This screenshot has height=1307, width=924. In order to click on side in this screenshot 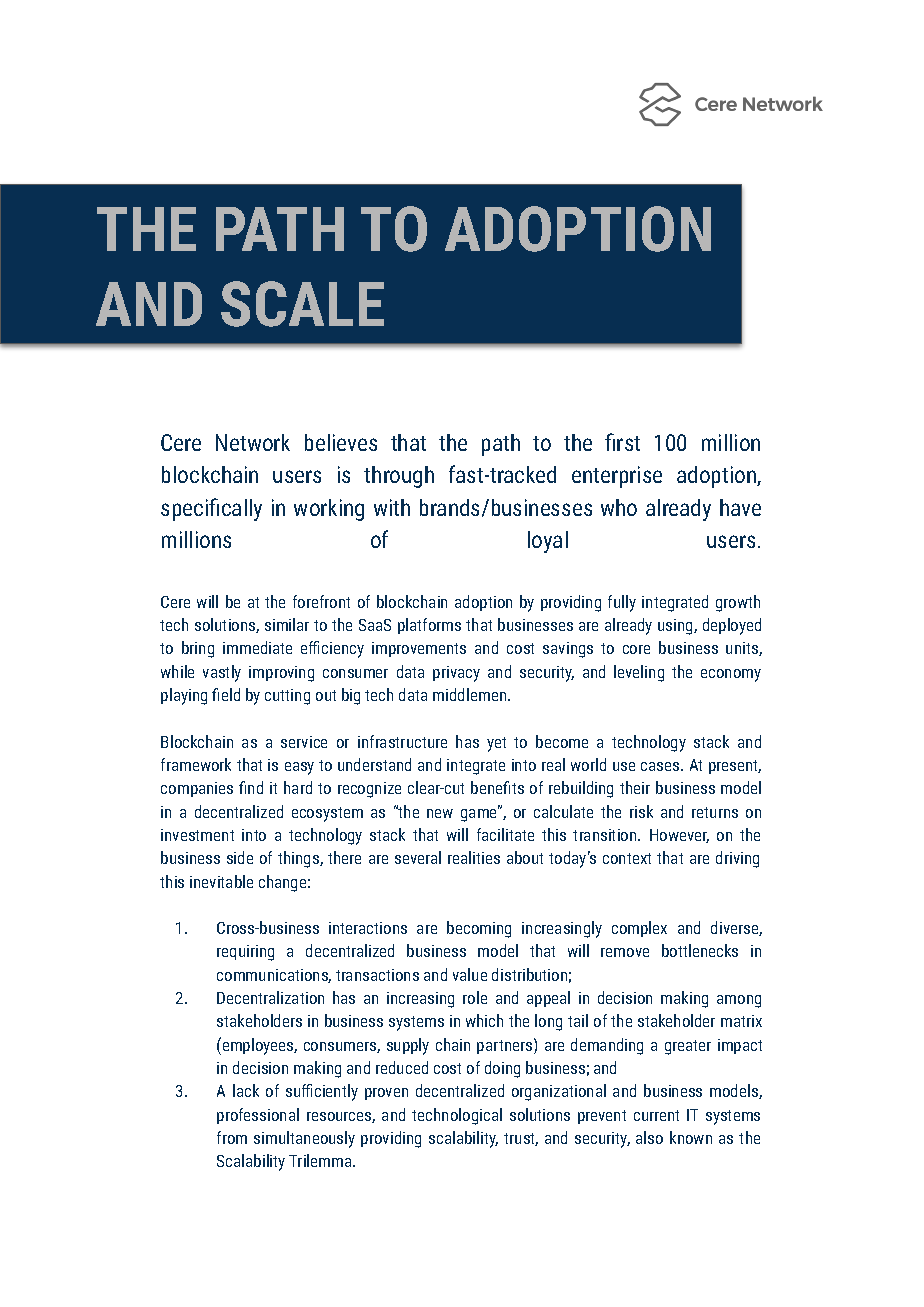, I will do `click(240, 857)`.
